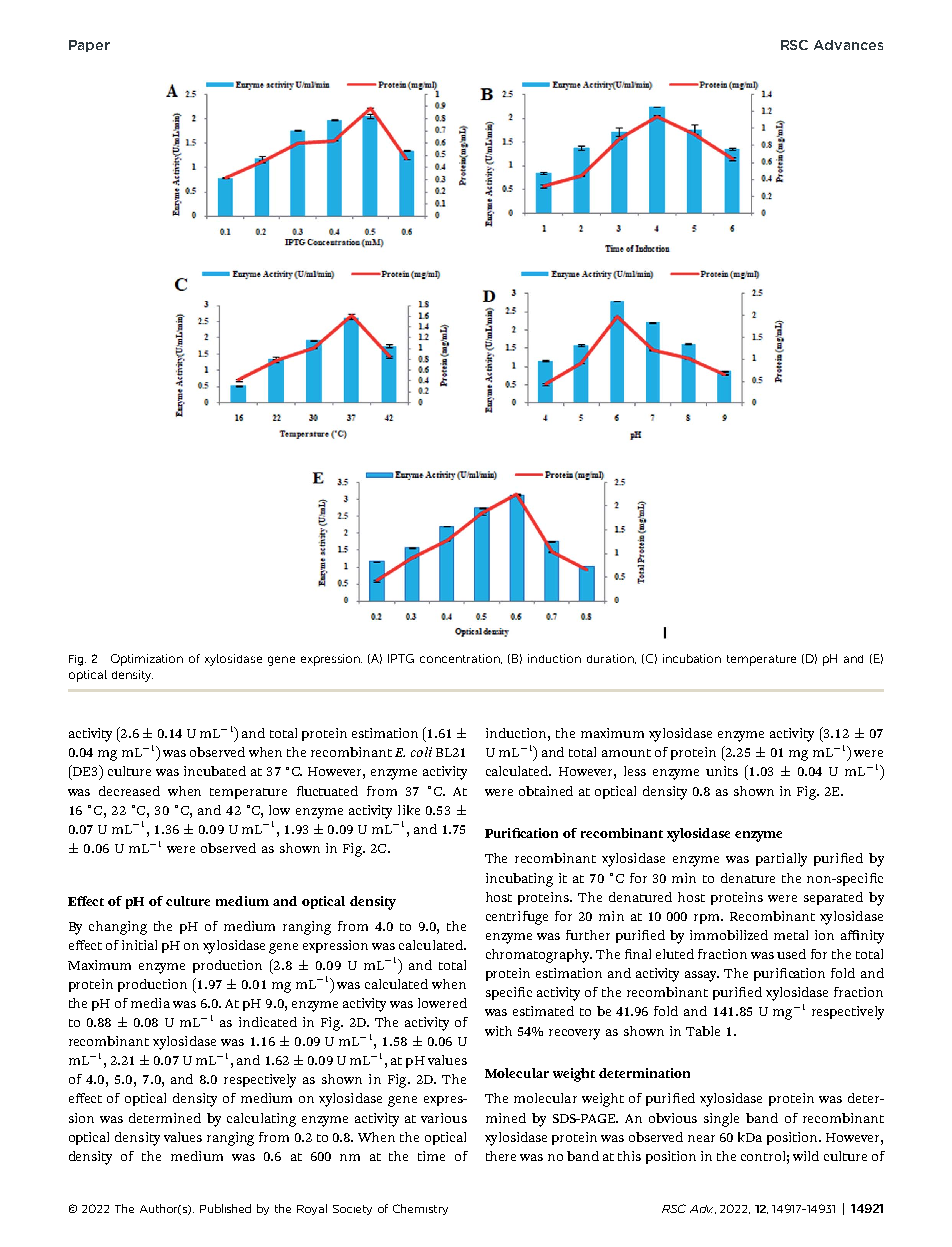 Image resolution: width=952 pixels, height=1247 pixels. Describe the element at coordinates (722, 771) in the image. I see `units` at that location.
